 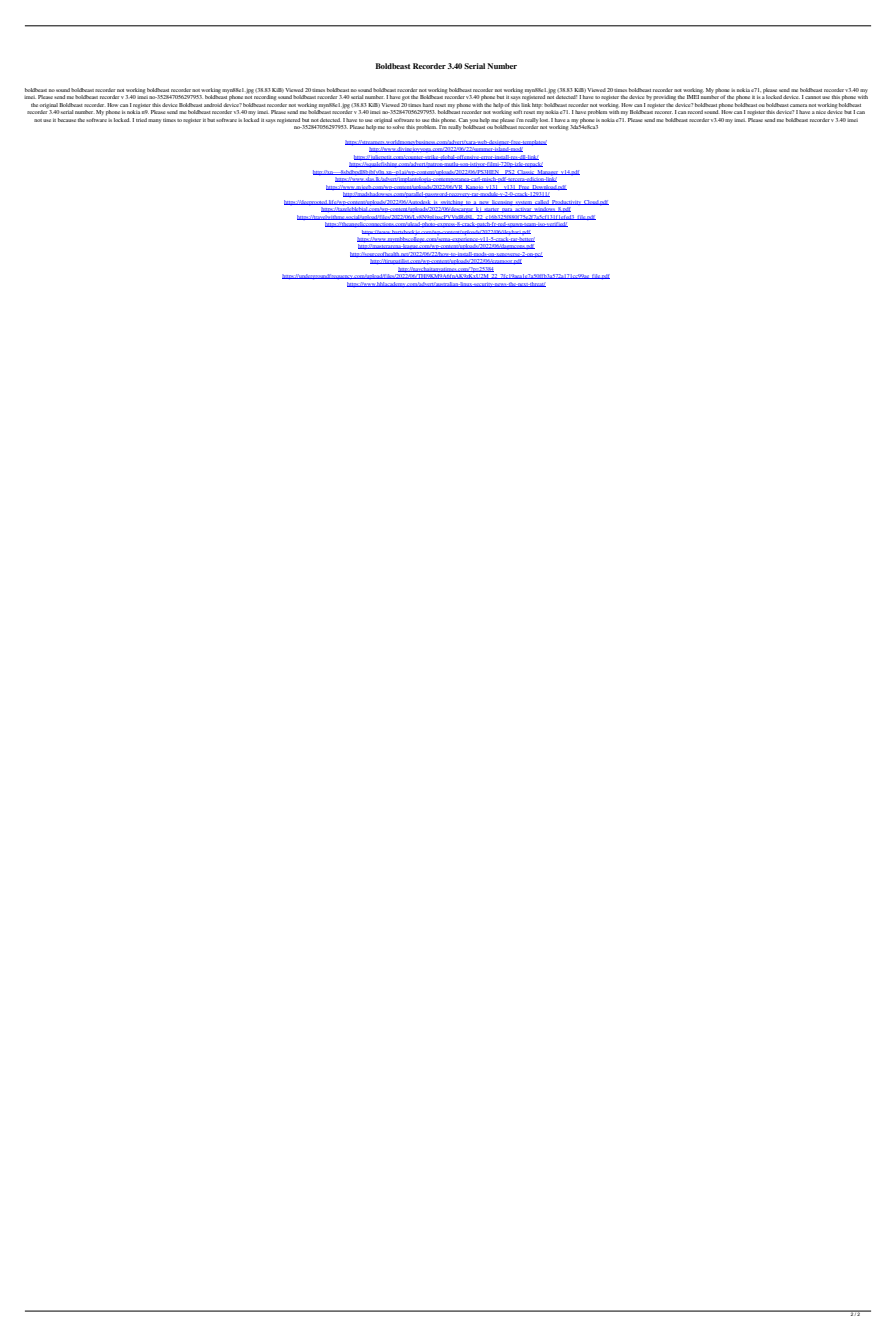 What do you see at coordinates (798, 105) in the page?
I see `camera` at bounding box center [798, 105].
